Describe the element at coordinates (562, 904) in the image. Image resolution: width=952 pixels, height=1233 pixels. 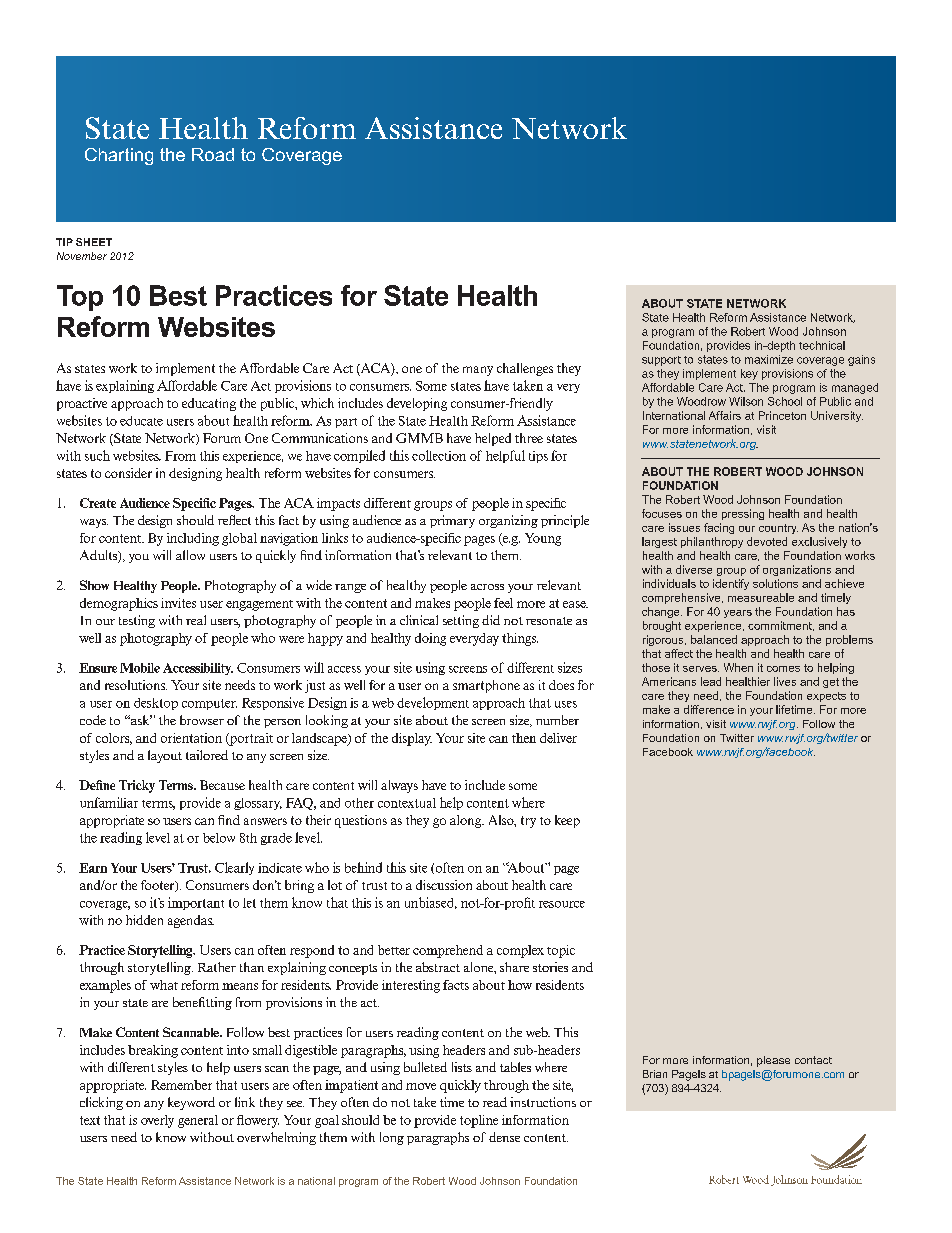
I see `resource` at that location.
